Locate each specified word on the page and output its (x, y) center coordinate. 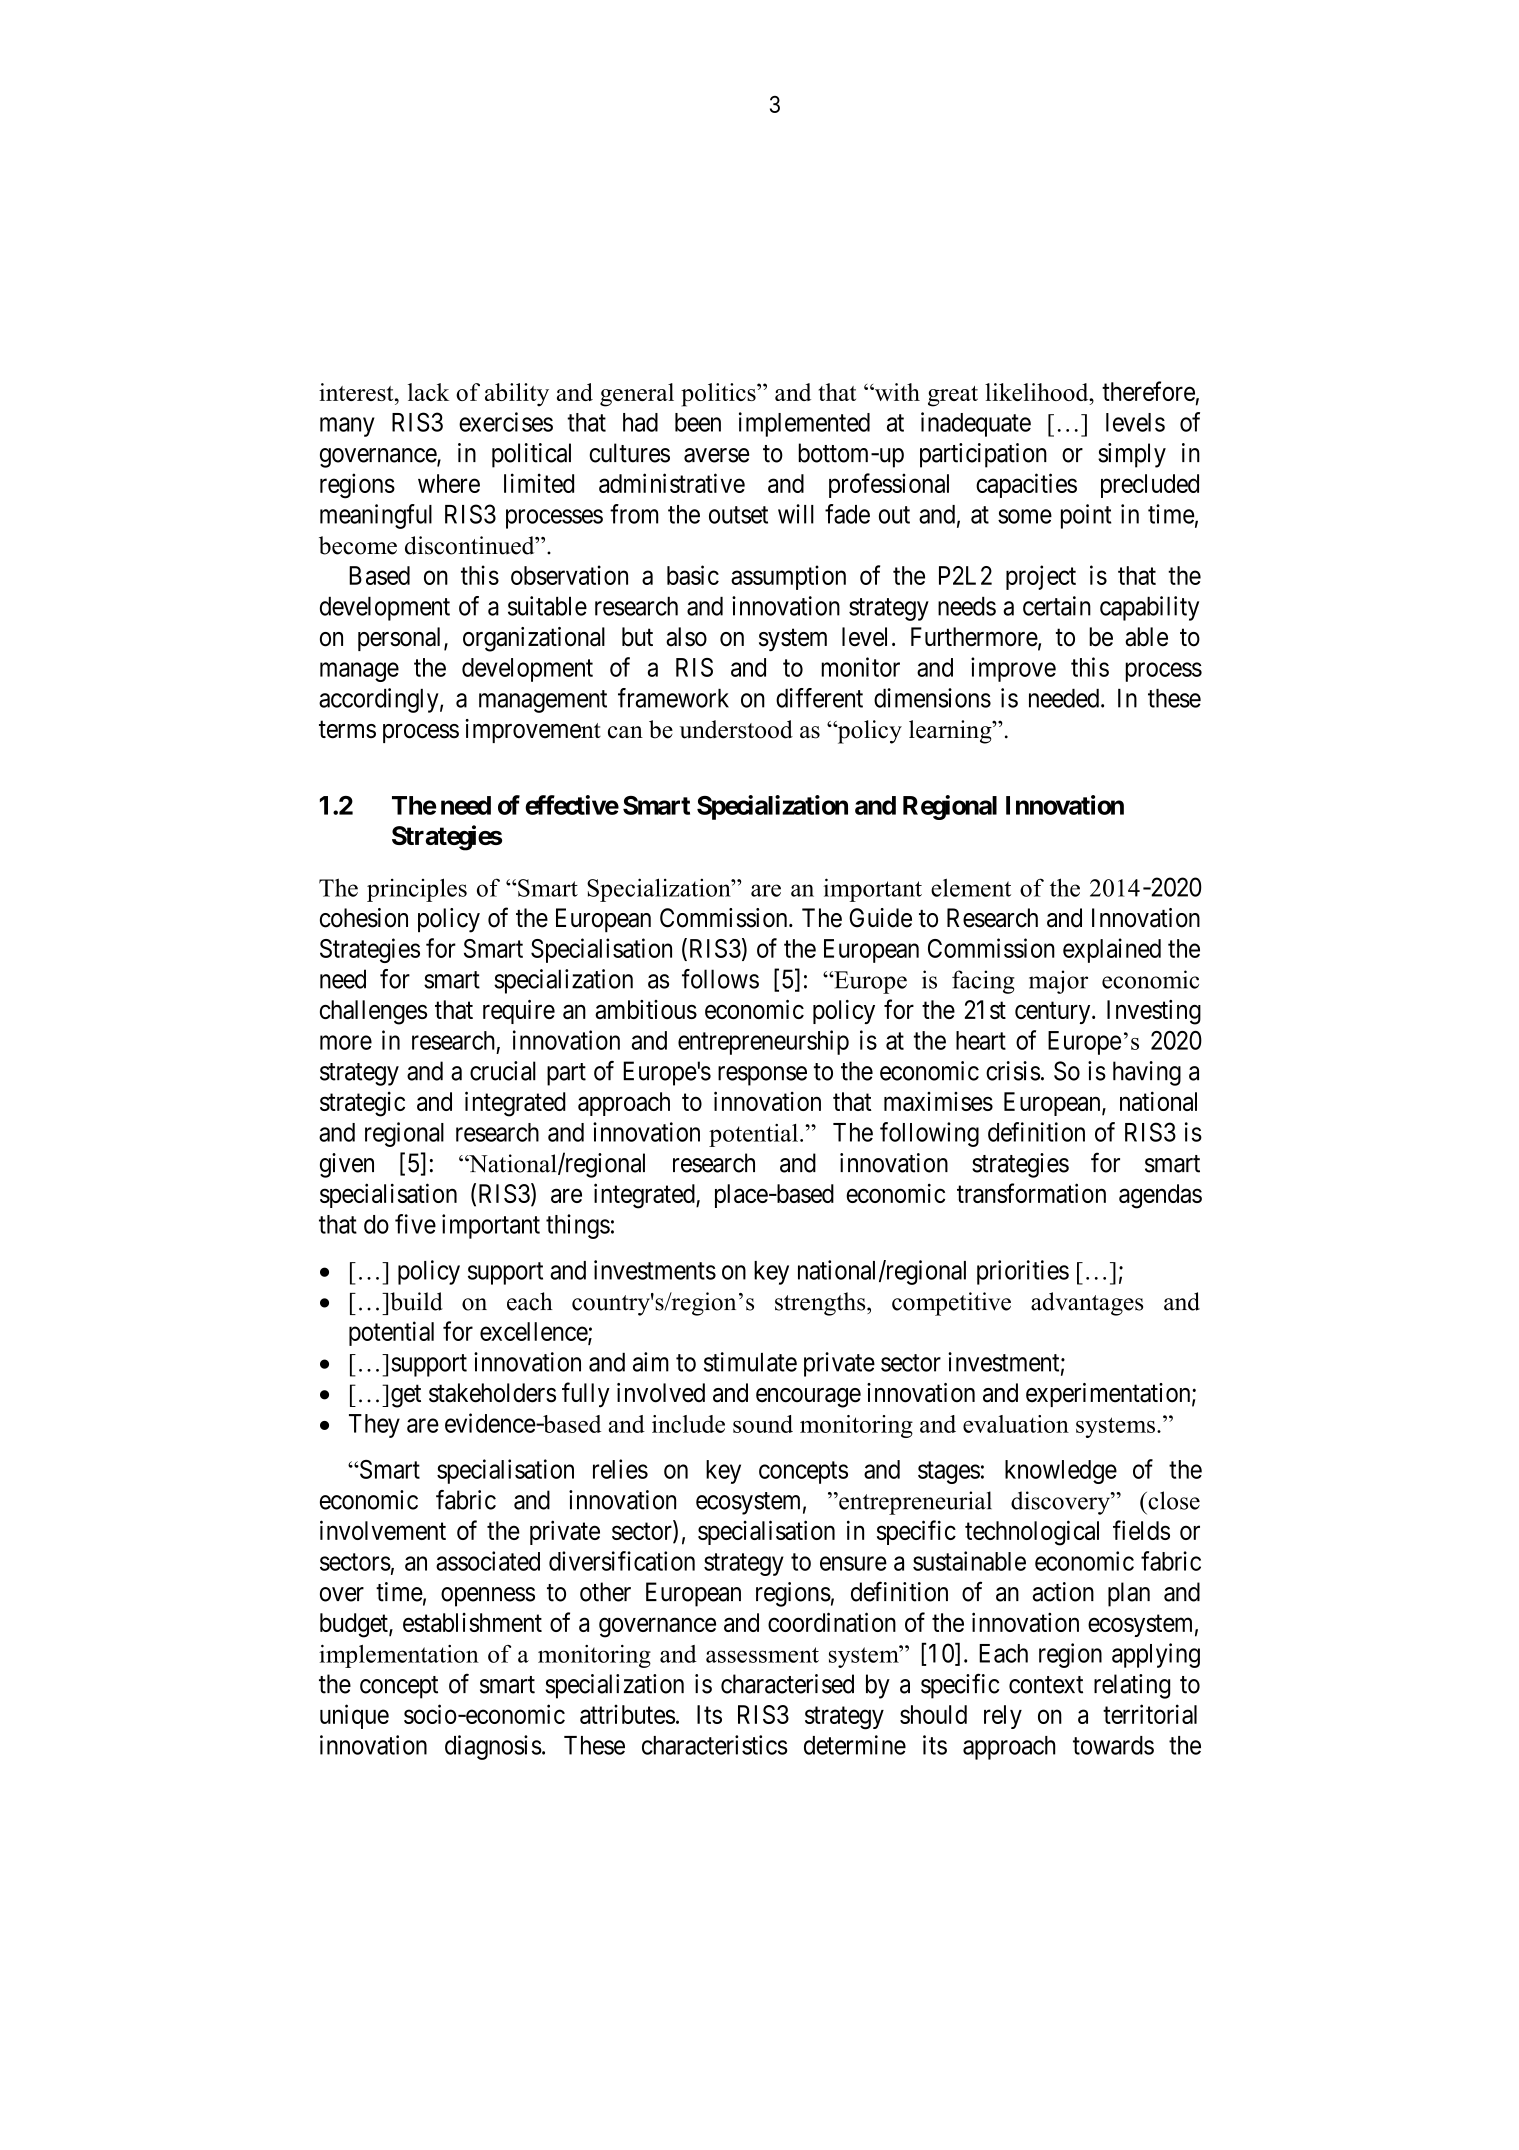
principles (417, 890)
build (416, 1301)
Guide (880, 918)
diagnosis (493, 1747)
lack (428, 392)
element (971, 887)
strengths (821, 1304)
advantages (1087, 1304)
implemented (804, 424)
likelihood (1038, 392)
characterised (787, 1684)
